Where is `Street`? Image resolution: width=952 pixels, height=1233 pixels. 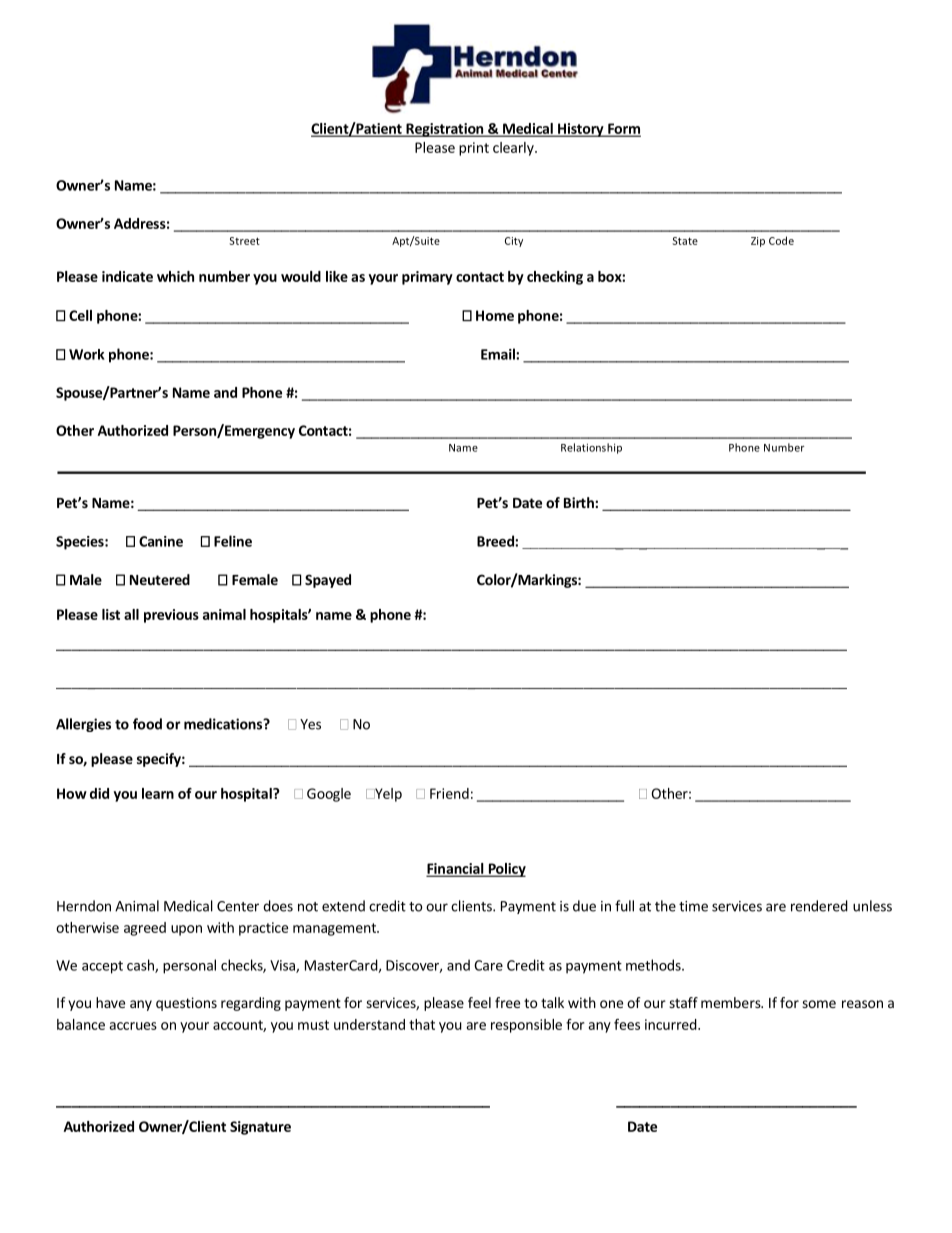
Street is located at coordinates (244, 241).
